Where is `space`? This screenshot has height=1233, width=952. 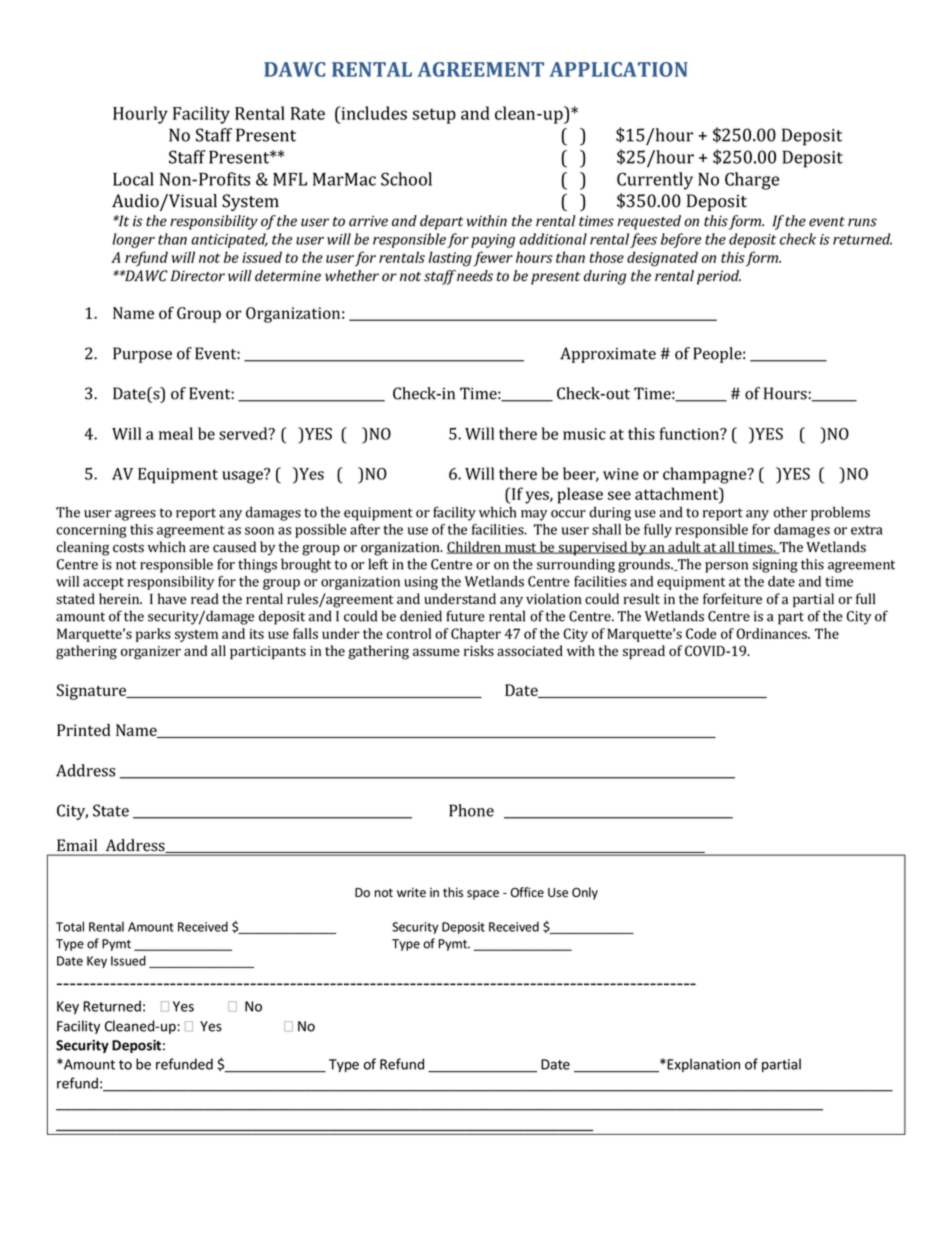
space is located at coordinates (483, 895).
